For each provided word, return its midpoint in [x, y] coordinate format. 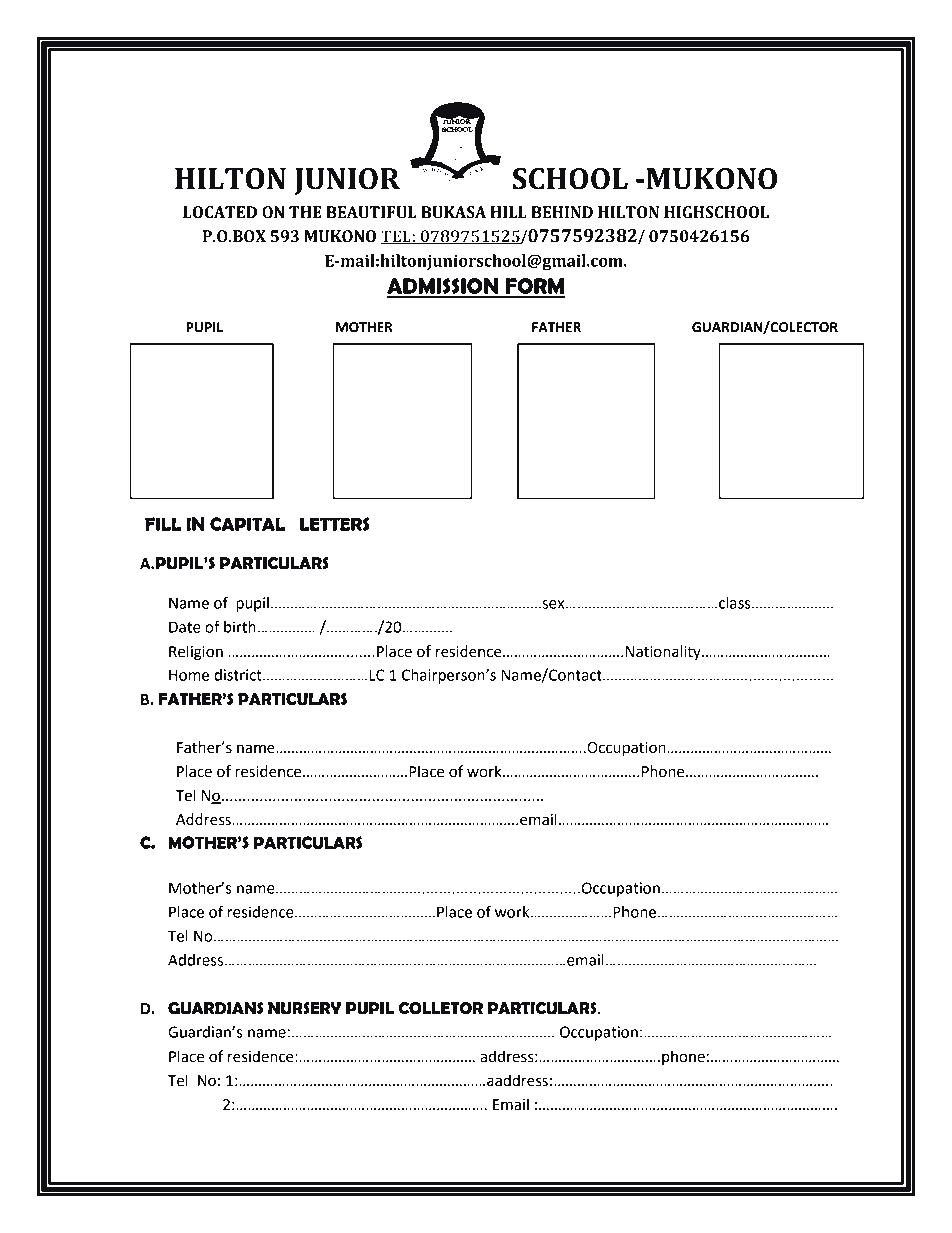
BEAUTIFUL [371, 212]
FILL [163, 524]
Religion [196, 653]
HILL [508, 212]
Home [189, 675]
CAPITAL [247, 524]
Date [185, 627]
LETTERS [335, 524]
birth [240, 627]
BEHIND [562, 212]
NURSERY [304, 1008]
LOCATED [220, 212]
